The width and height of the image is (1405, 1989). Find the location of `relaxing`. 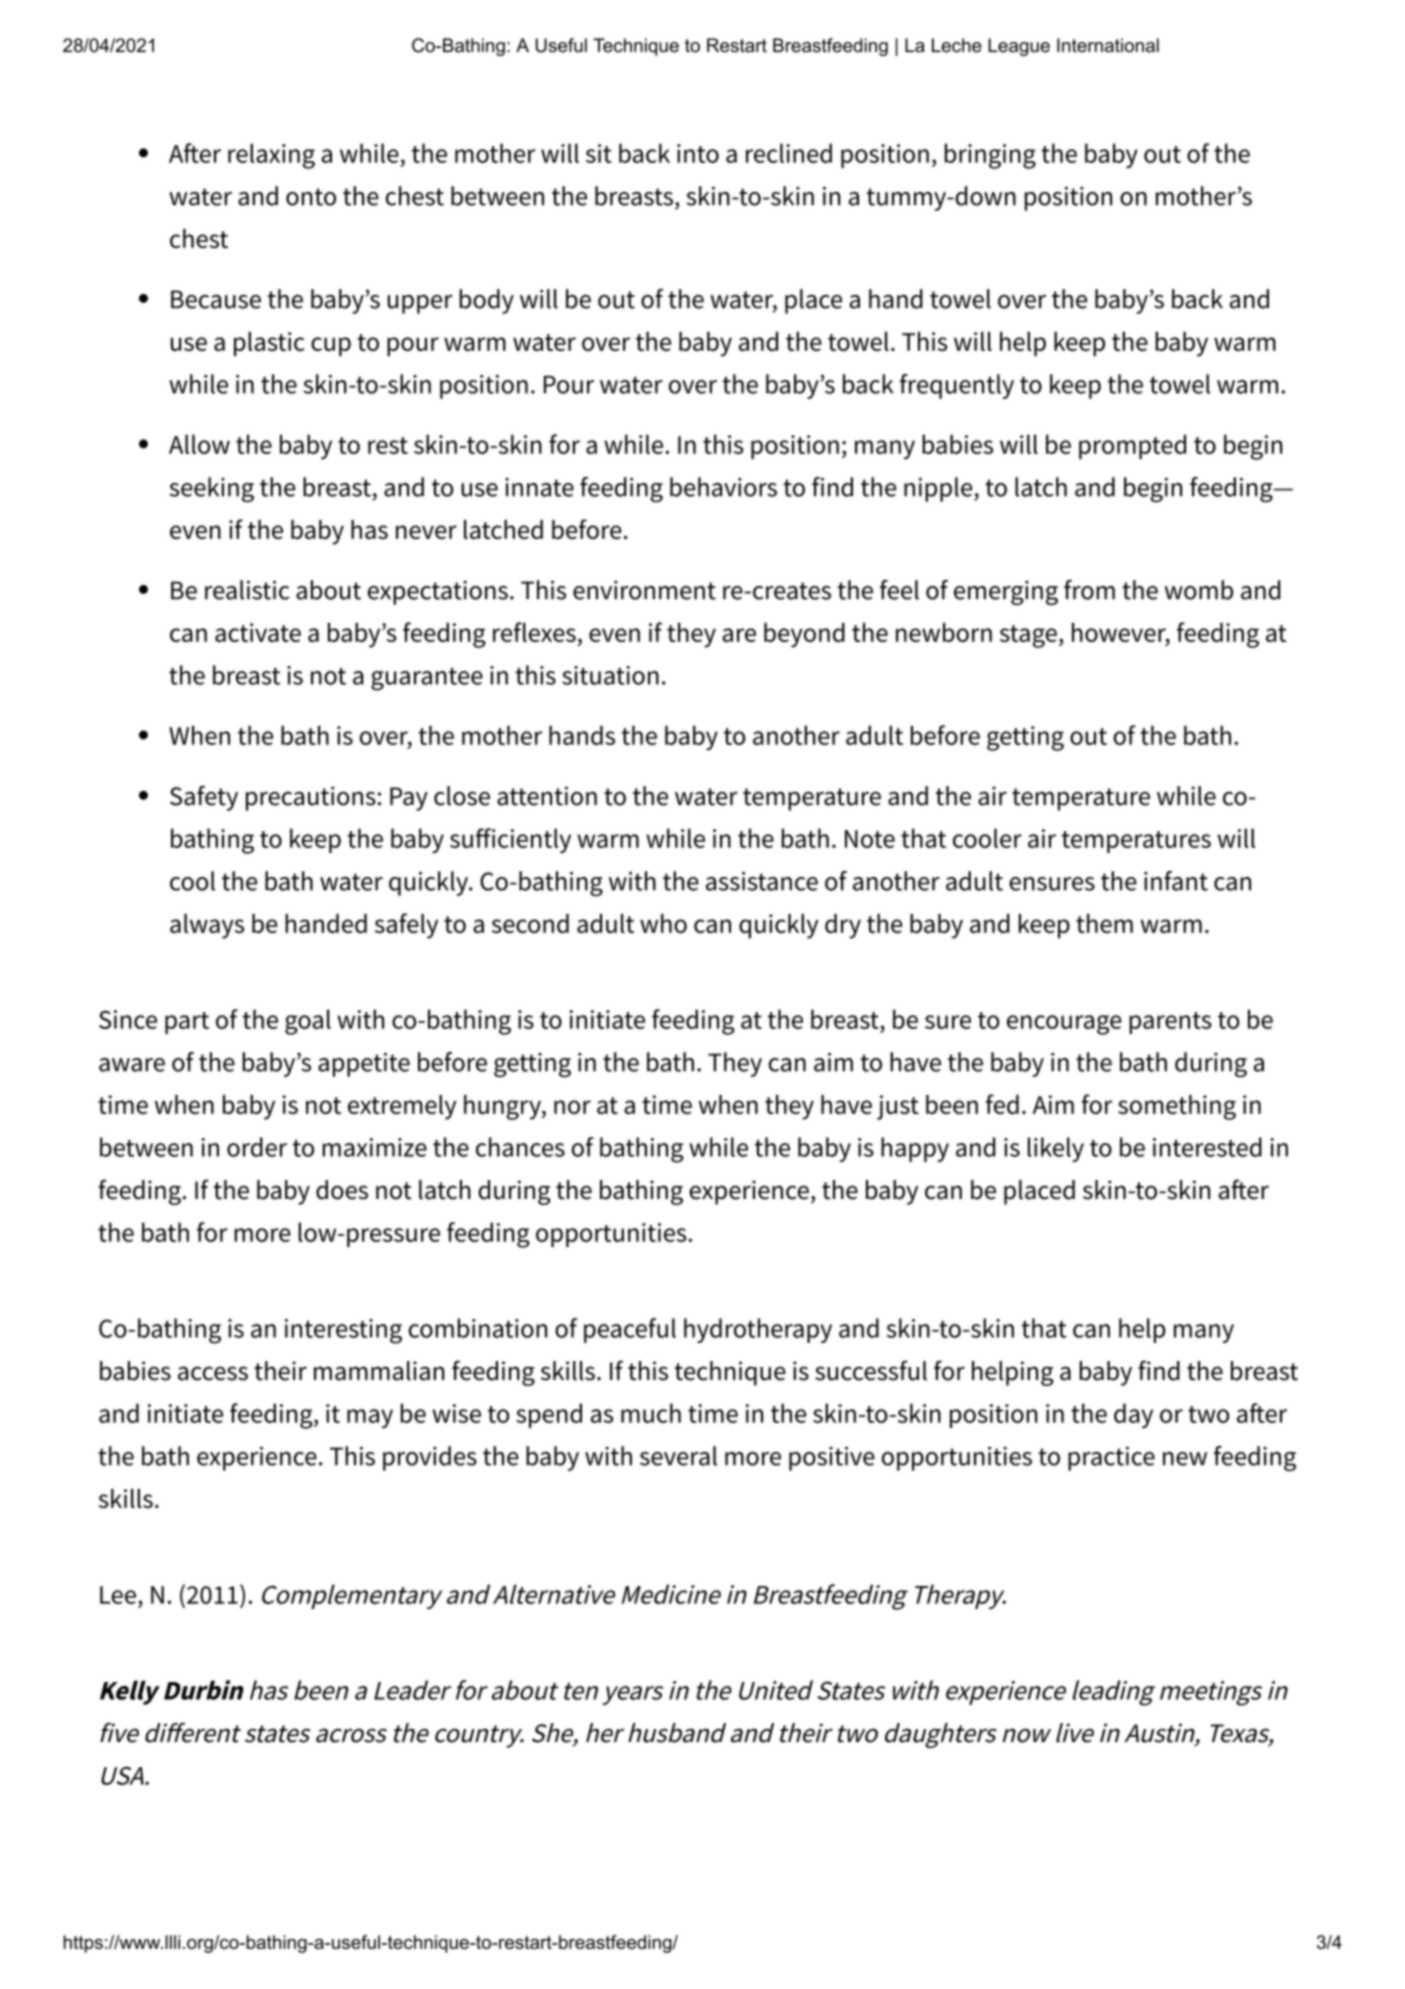

relaxing is located at coordinates (271, 156).
